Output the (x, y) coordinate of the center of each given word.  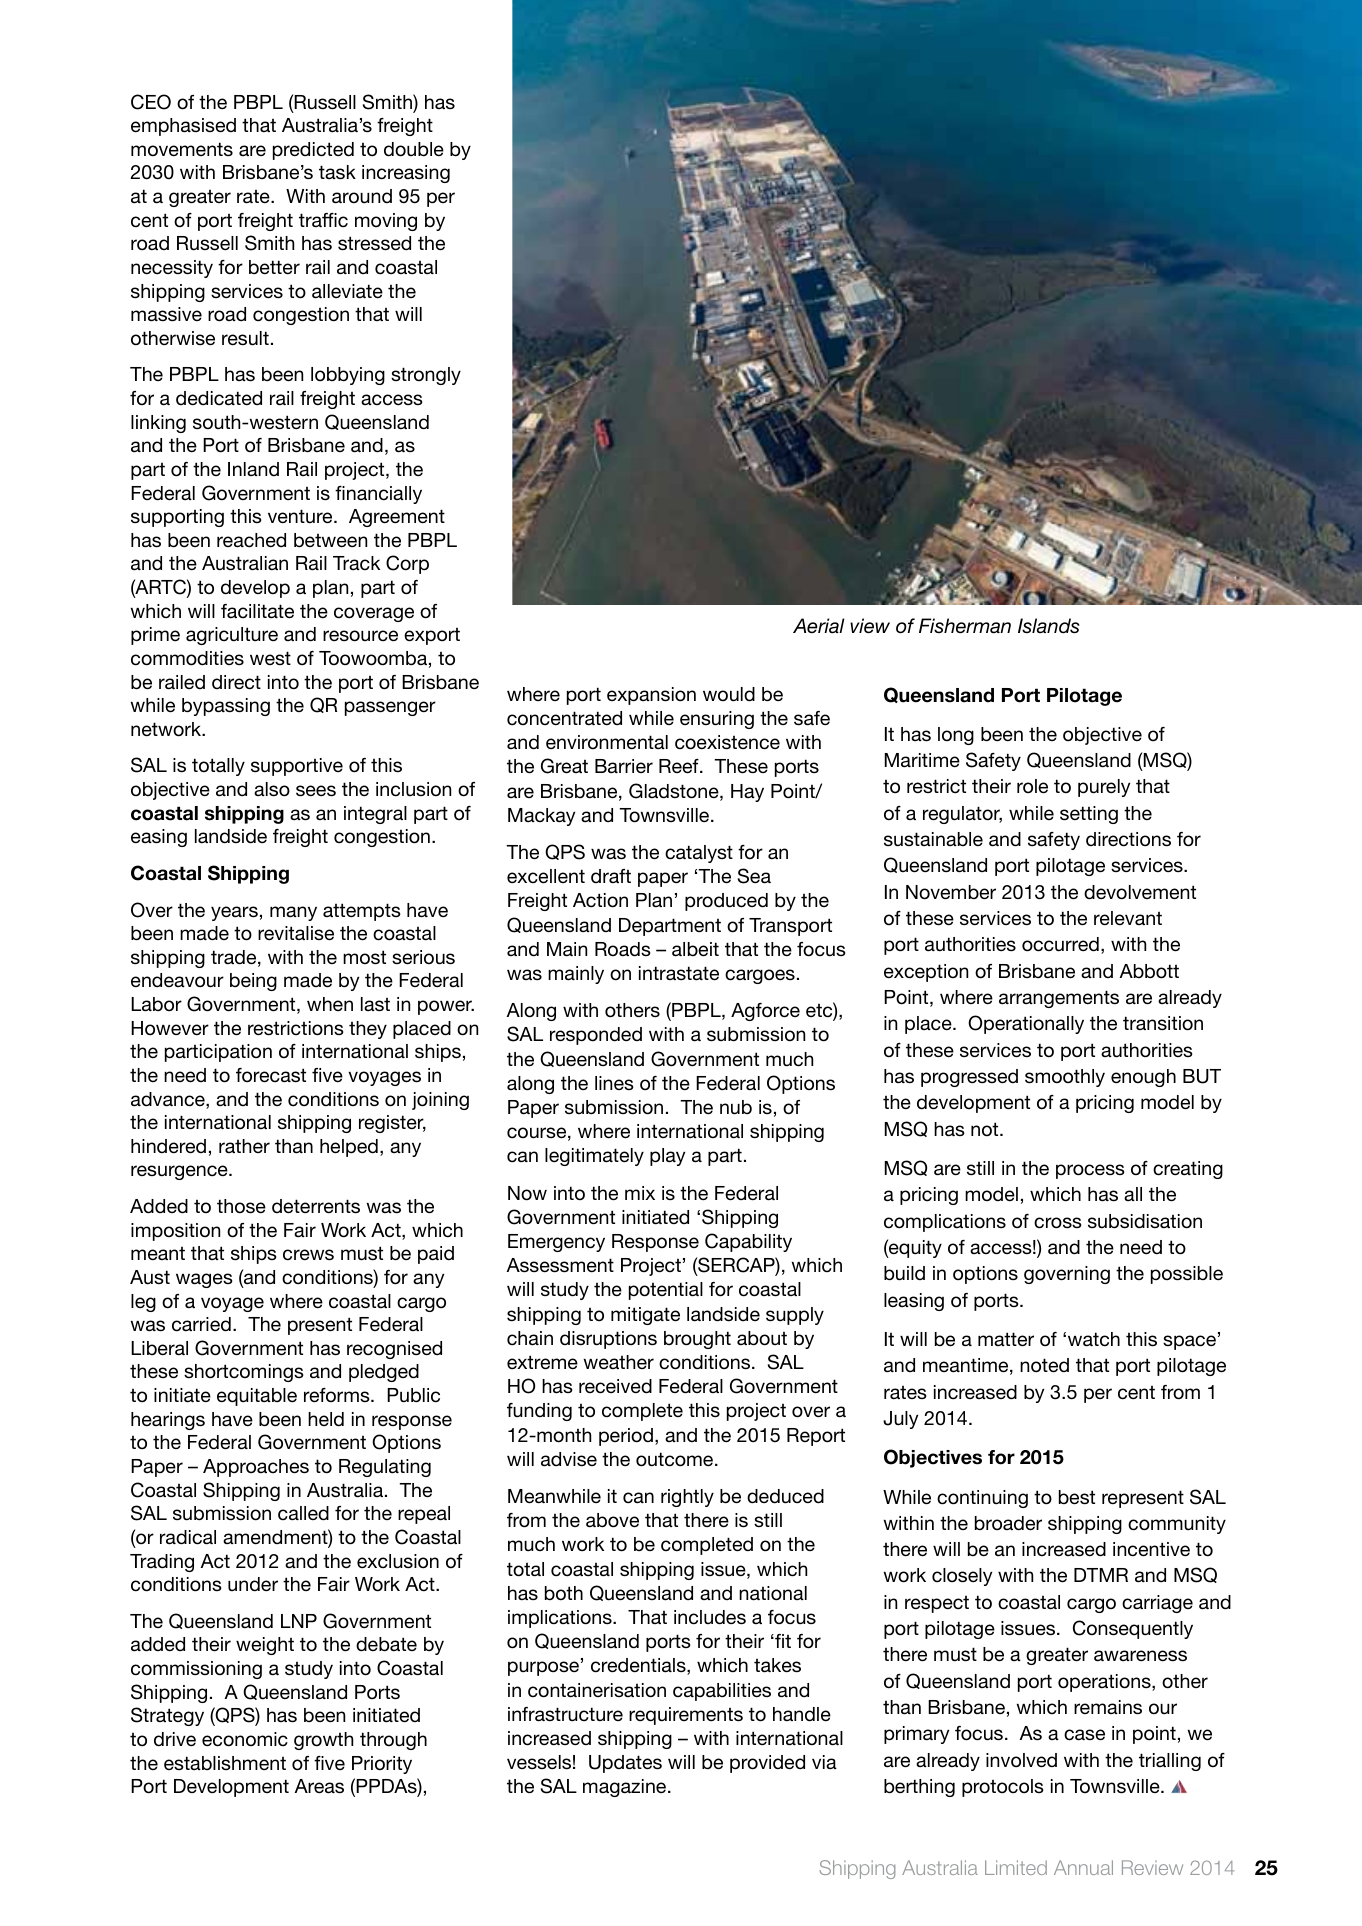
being (253, 982)
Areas (319, 1786)
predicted (313, 151)
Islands (1049, 626)
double (414, 149)
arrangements (1059, 999)
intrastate (679, 973)
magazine (626, 1788)
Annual (1083, 1867)
